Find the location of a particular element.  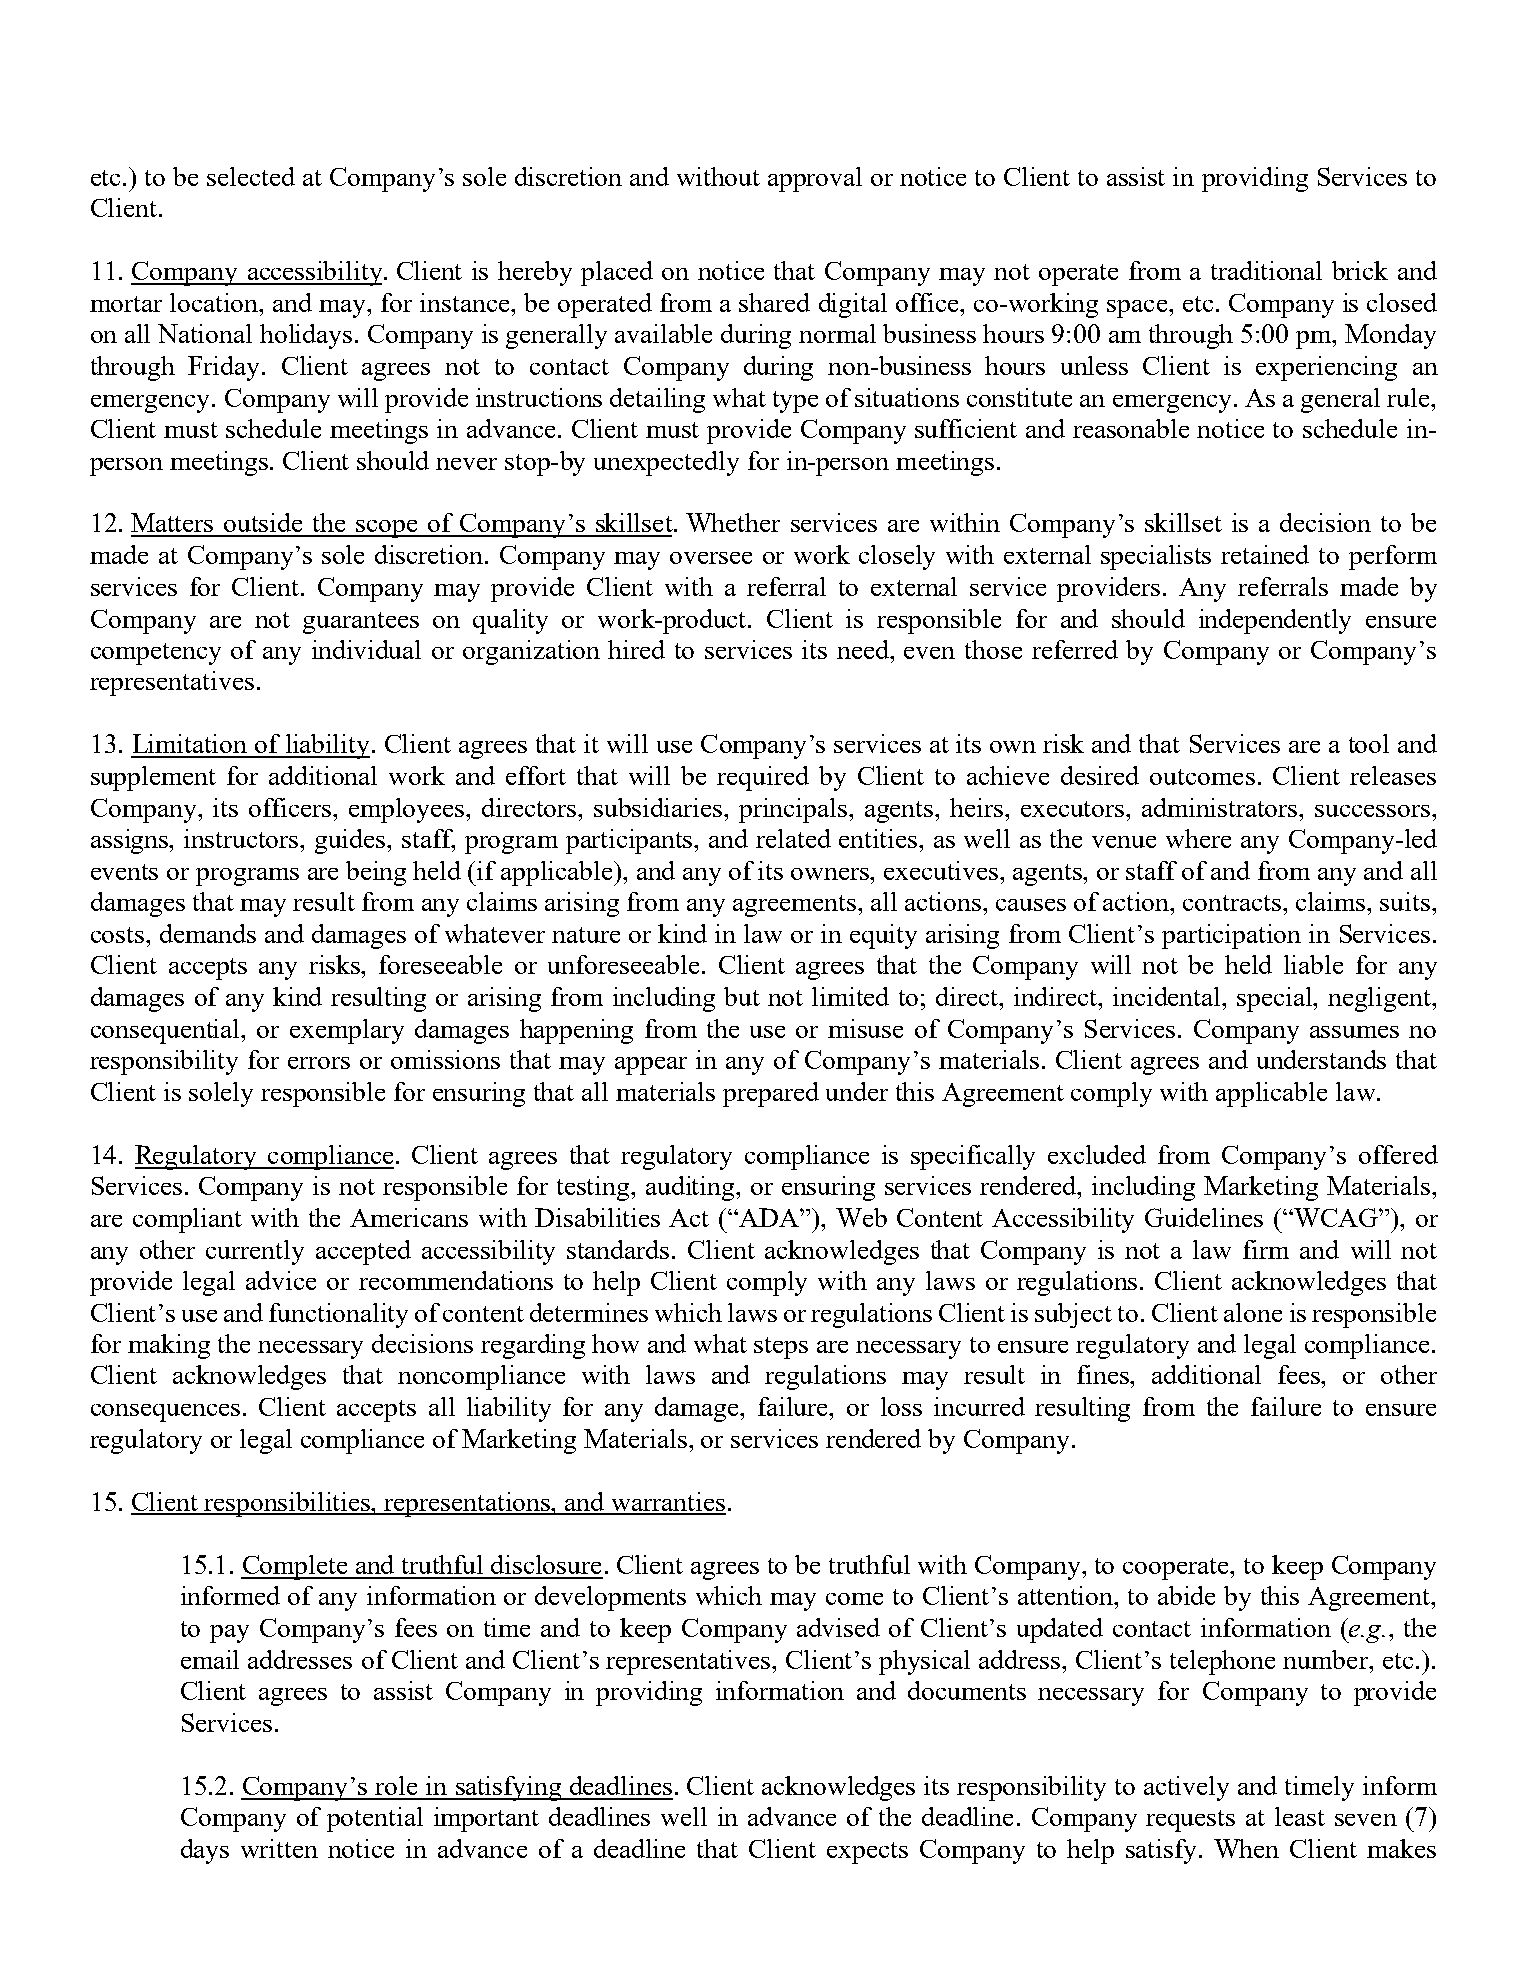

Whether is located at coordinates (733, 522).
